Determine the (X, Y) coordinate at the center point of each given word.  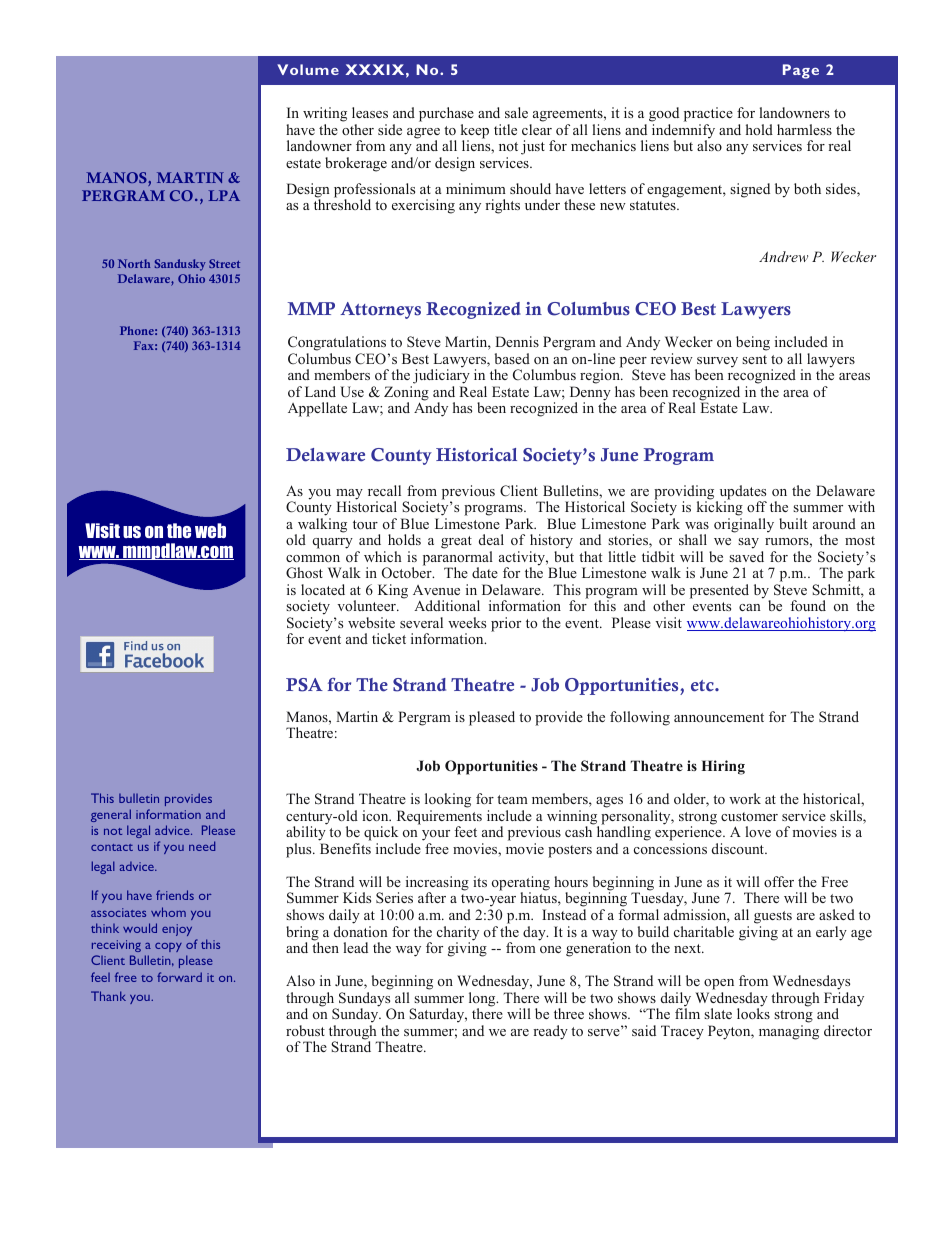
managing (789, 1032)
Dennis (517, 341)
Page (801, 71)
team (512, 799)
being (753, 343)
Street (224, 263)
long (483, 1000)
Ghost (304, 573)
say (748, 543)
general (111, 815)
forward (179, 977)
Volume (308, 69)
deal (491, 539)
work (745, 798)
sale (516, 112)
